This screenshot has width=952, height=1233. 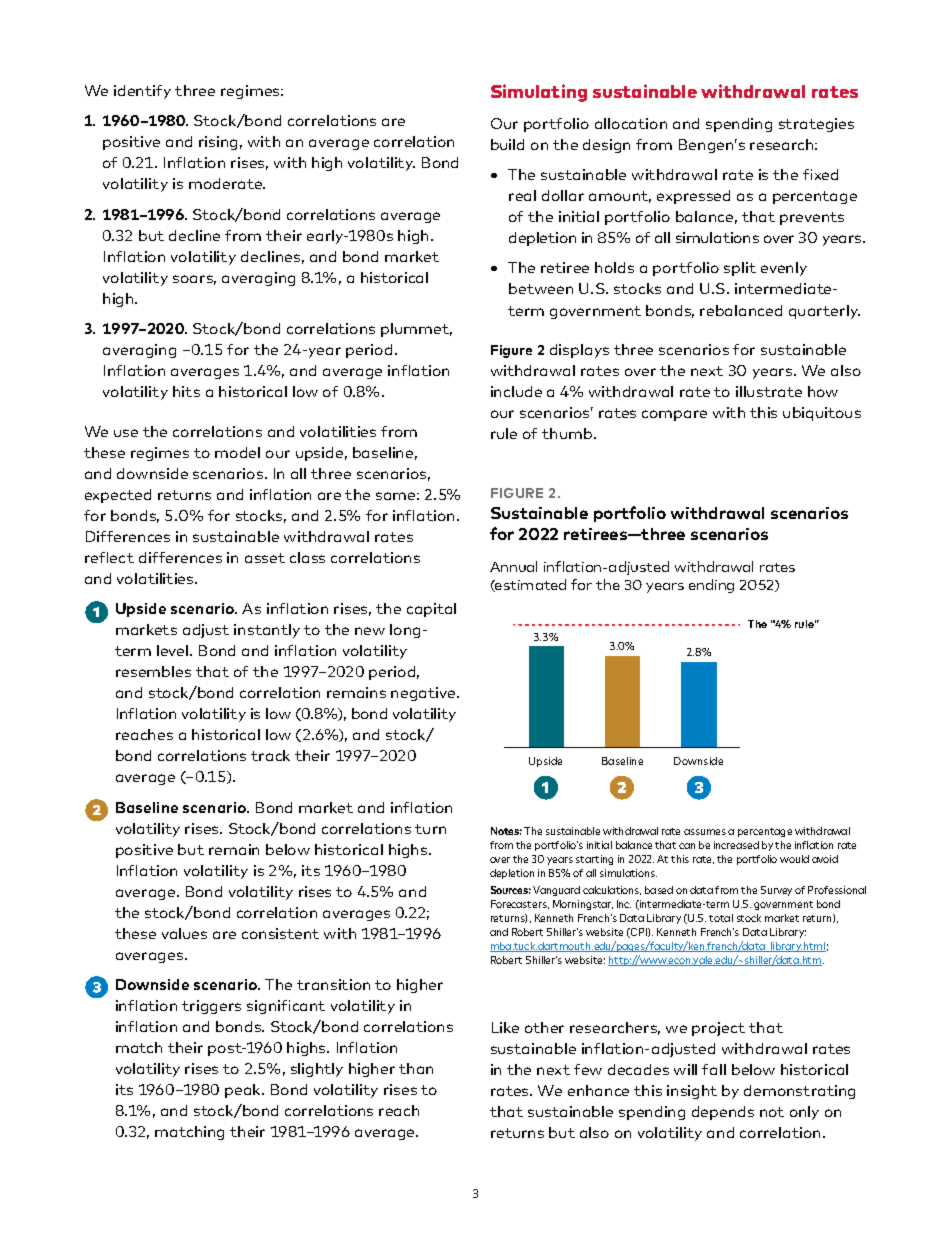 I want to click on values, so click(x=184, y=933).
